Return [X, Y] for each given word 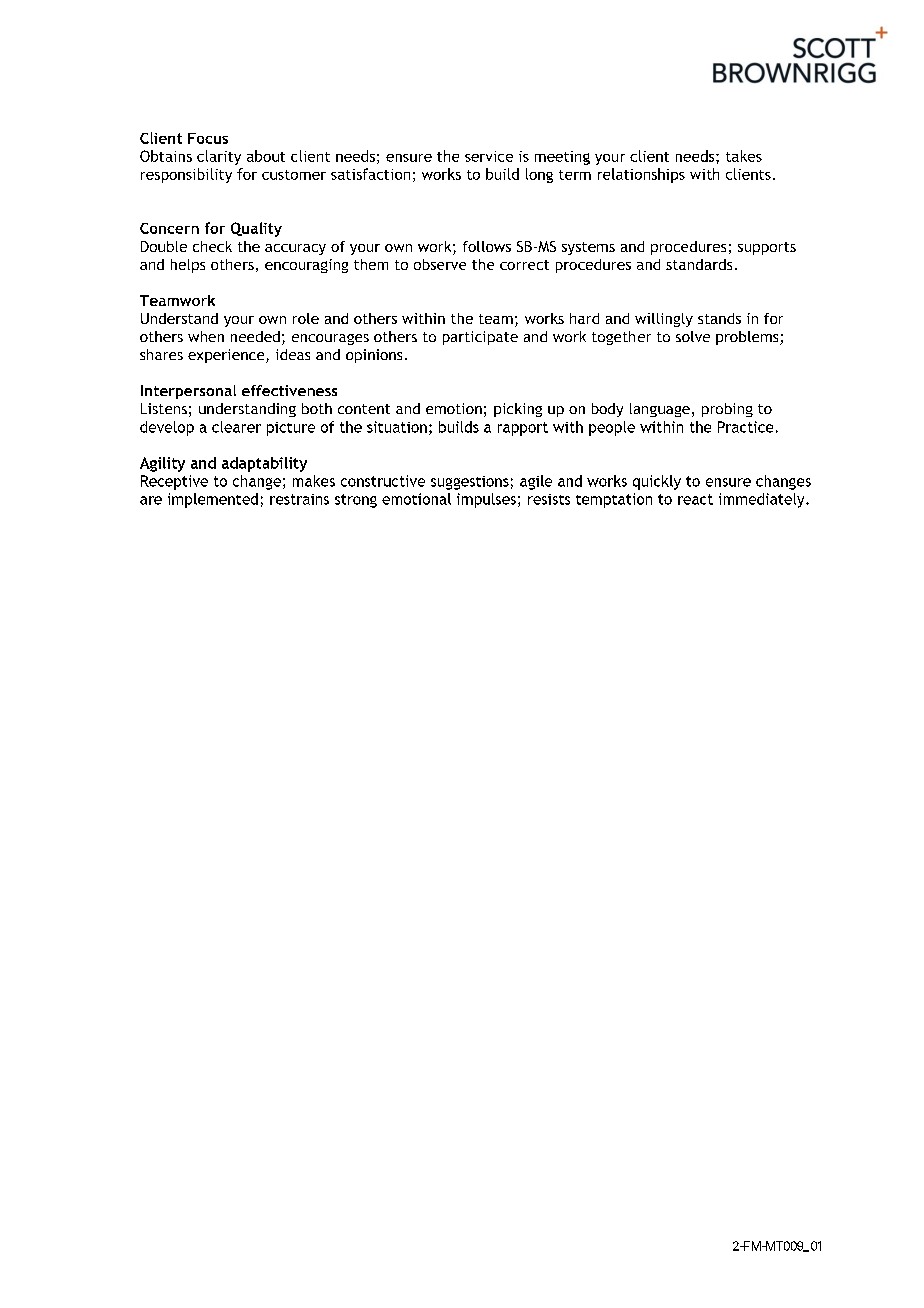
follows [487, 246]
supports [767, 248]
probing [727, 410]
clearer [236, 427]
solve [693, 336]
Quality [256, 229]
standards [699, 264]
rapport [523, 429]
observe [440, 264]
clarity [219, 157]
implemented [213, 500]
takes [744, 156]
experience [227, 356]
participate [480, 338]
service [489, 156]
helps [188, 266]
